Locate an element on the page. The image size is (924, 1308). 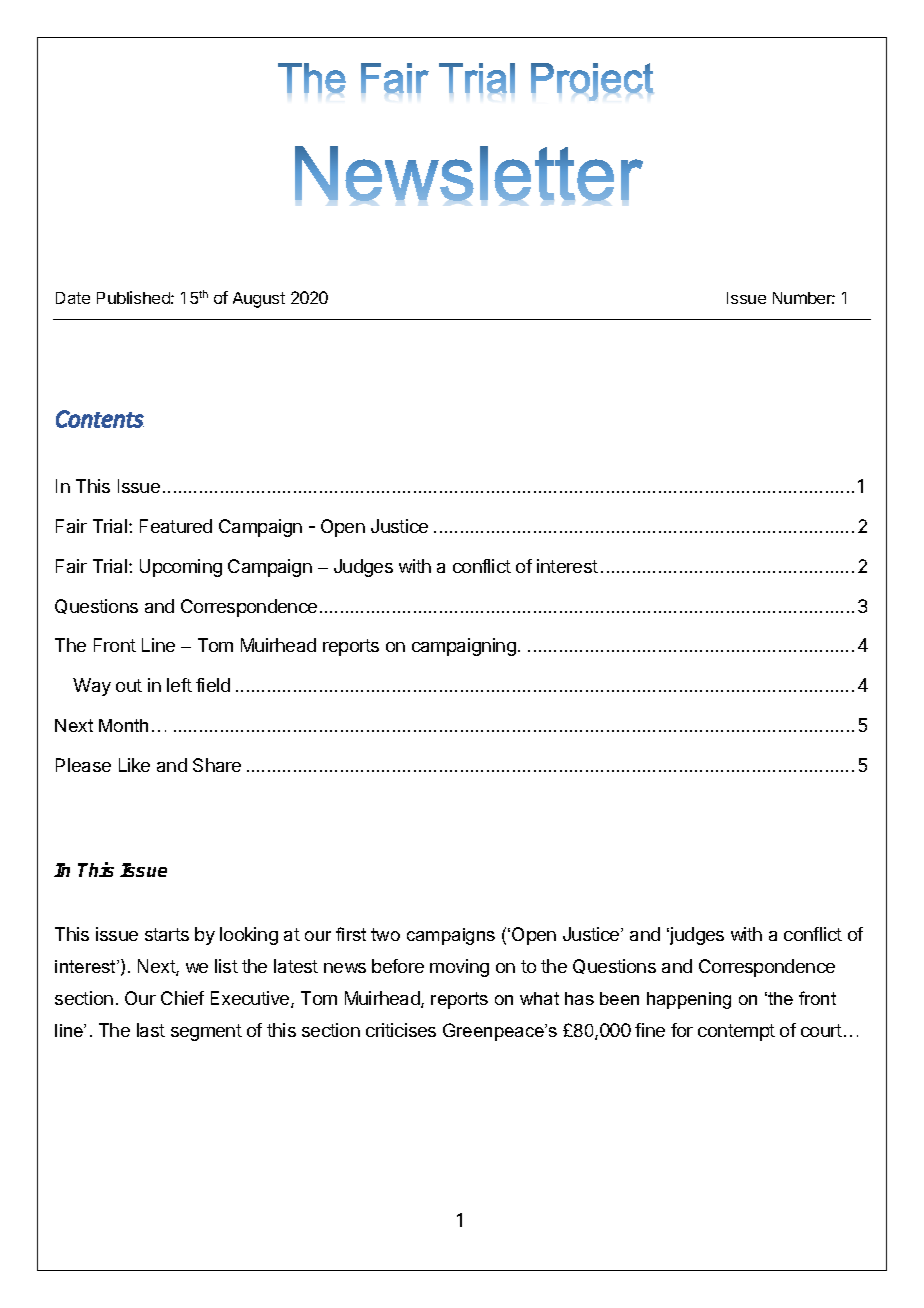
August is located at coordinates (259, 300).
